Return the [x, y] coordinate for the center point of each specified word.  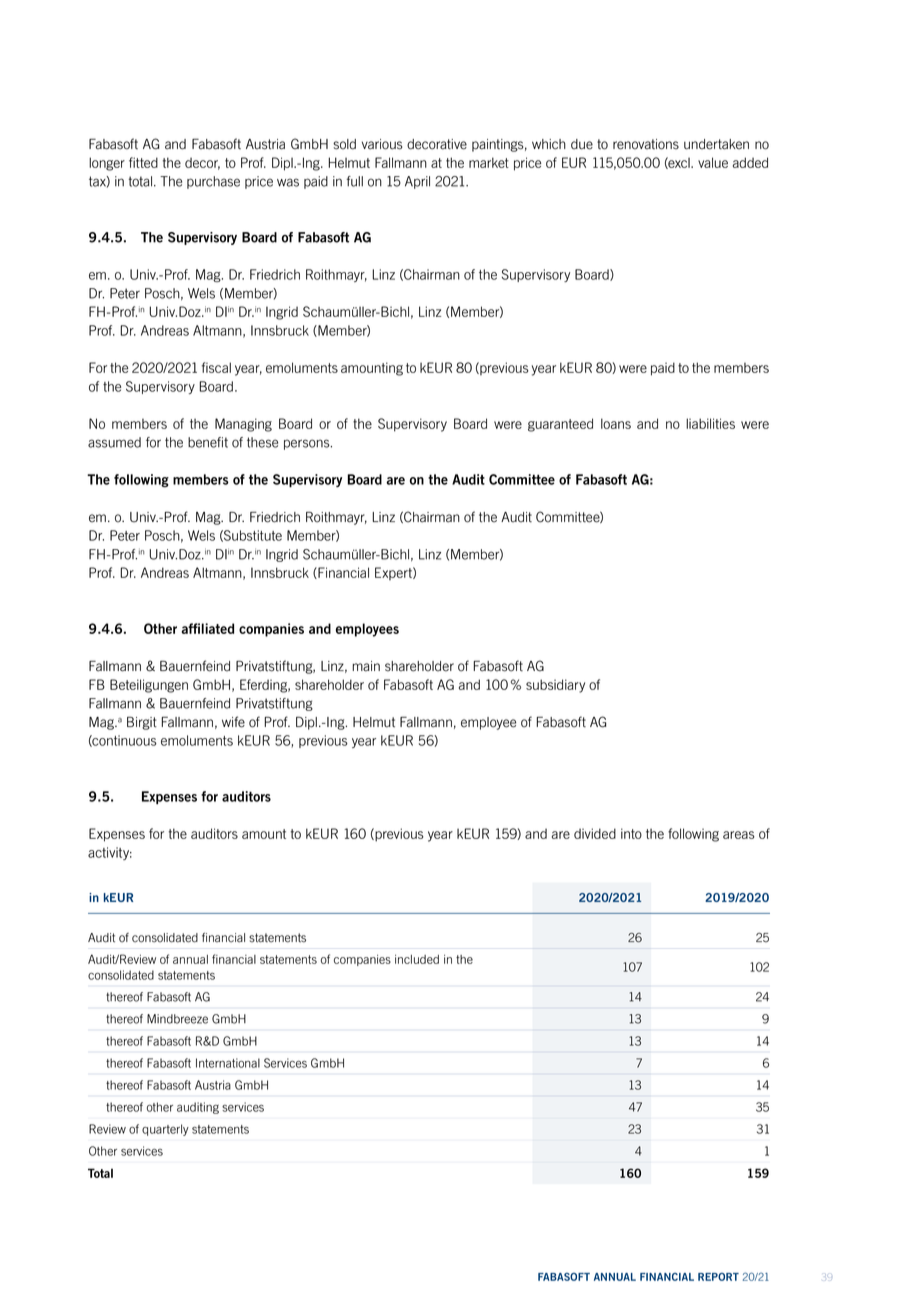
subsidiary [555, 686]
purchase [213, 182]
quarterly [165, 1130]
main [366, 666]
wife [233, 722]
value [713, 162]
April [417, 182]
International [228, 1063]
